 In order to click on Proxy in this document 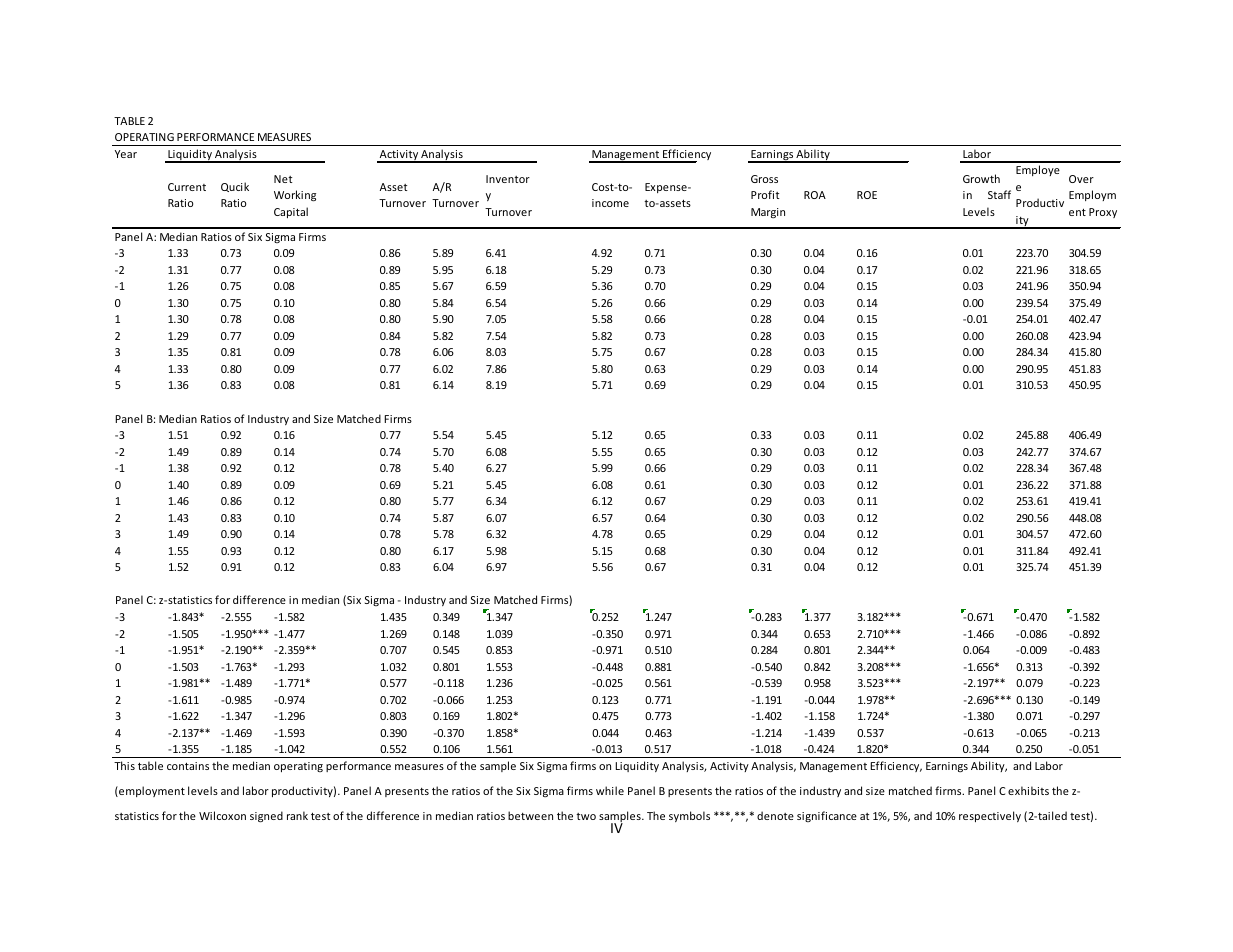, I will do `click(1103, 213)`.
